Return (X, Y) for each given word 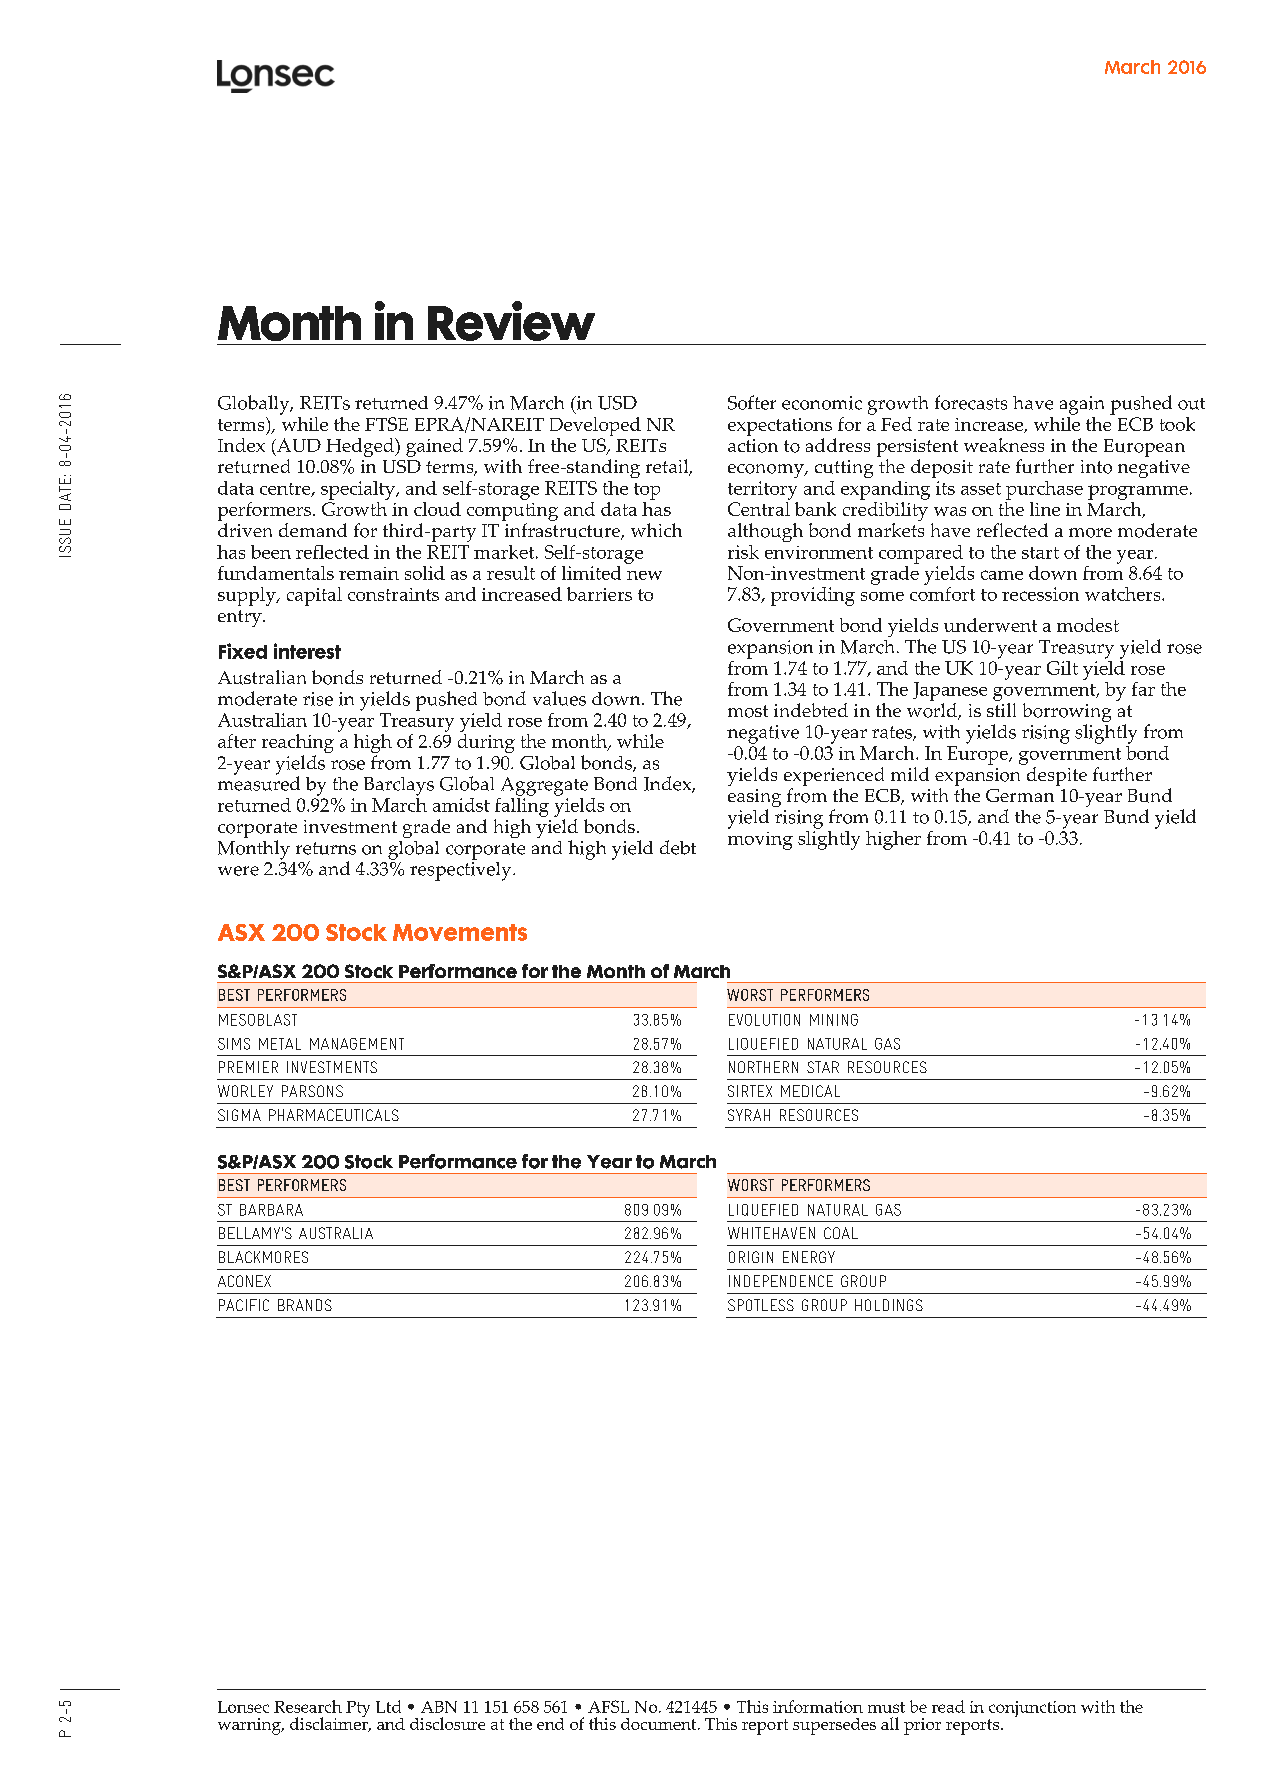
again (1082, 405)
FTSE (386, 424)
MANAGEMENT (357, 1044)
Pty (358, 1709)
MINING (834, 1020)
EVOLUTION (764, 1020)
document (660, 1724)
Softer (752, 402)
